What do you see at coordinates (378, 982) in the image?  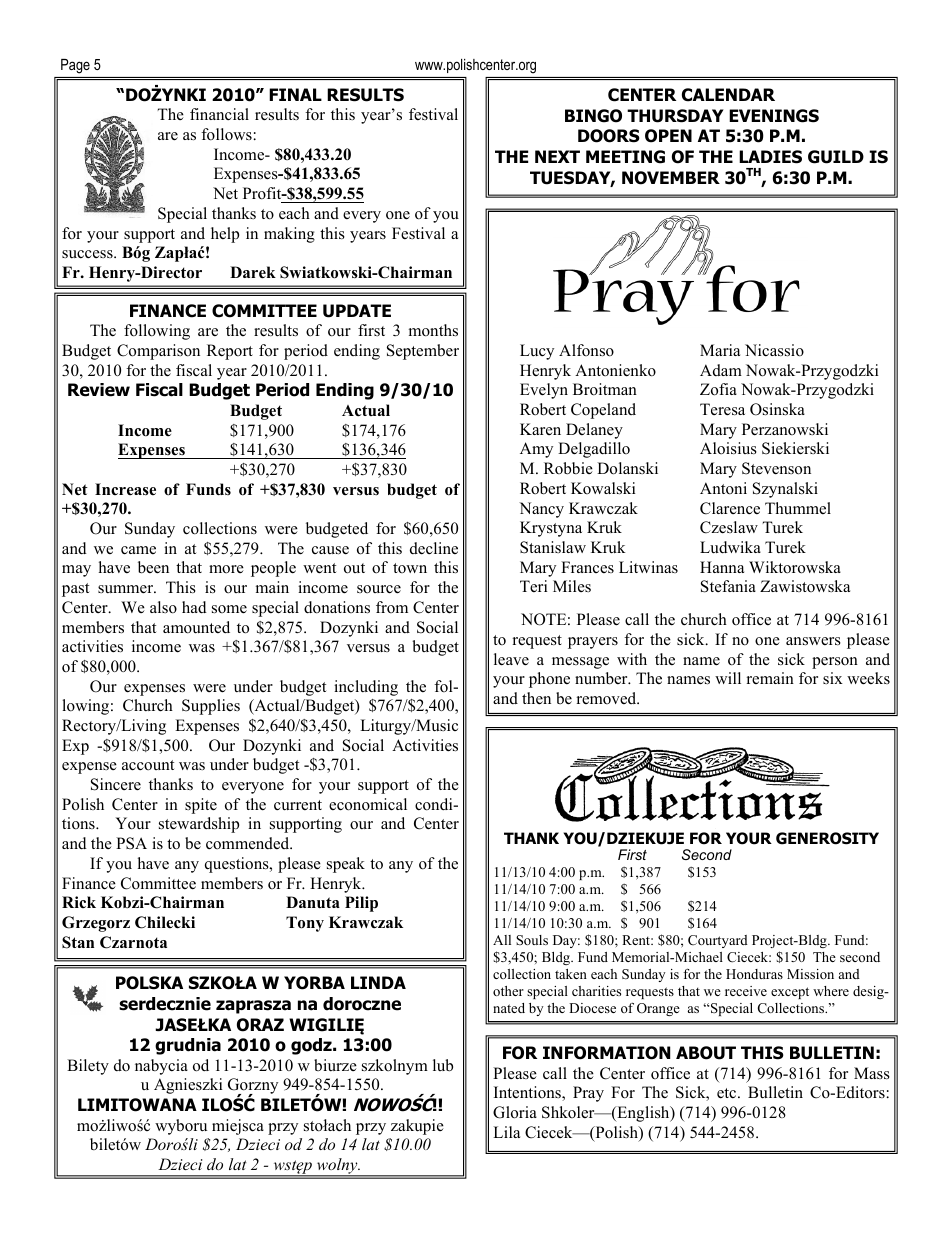 I see `LINDA` at bounding box center [378, 982].
